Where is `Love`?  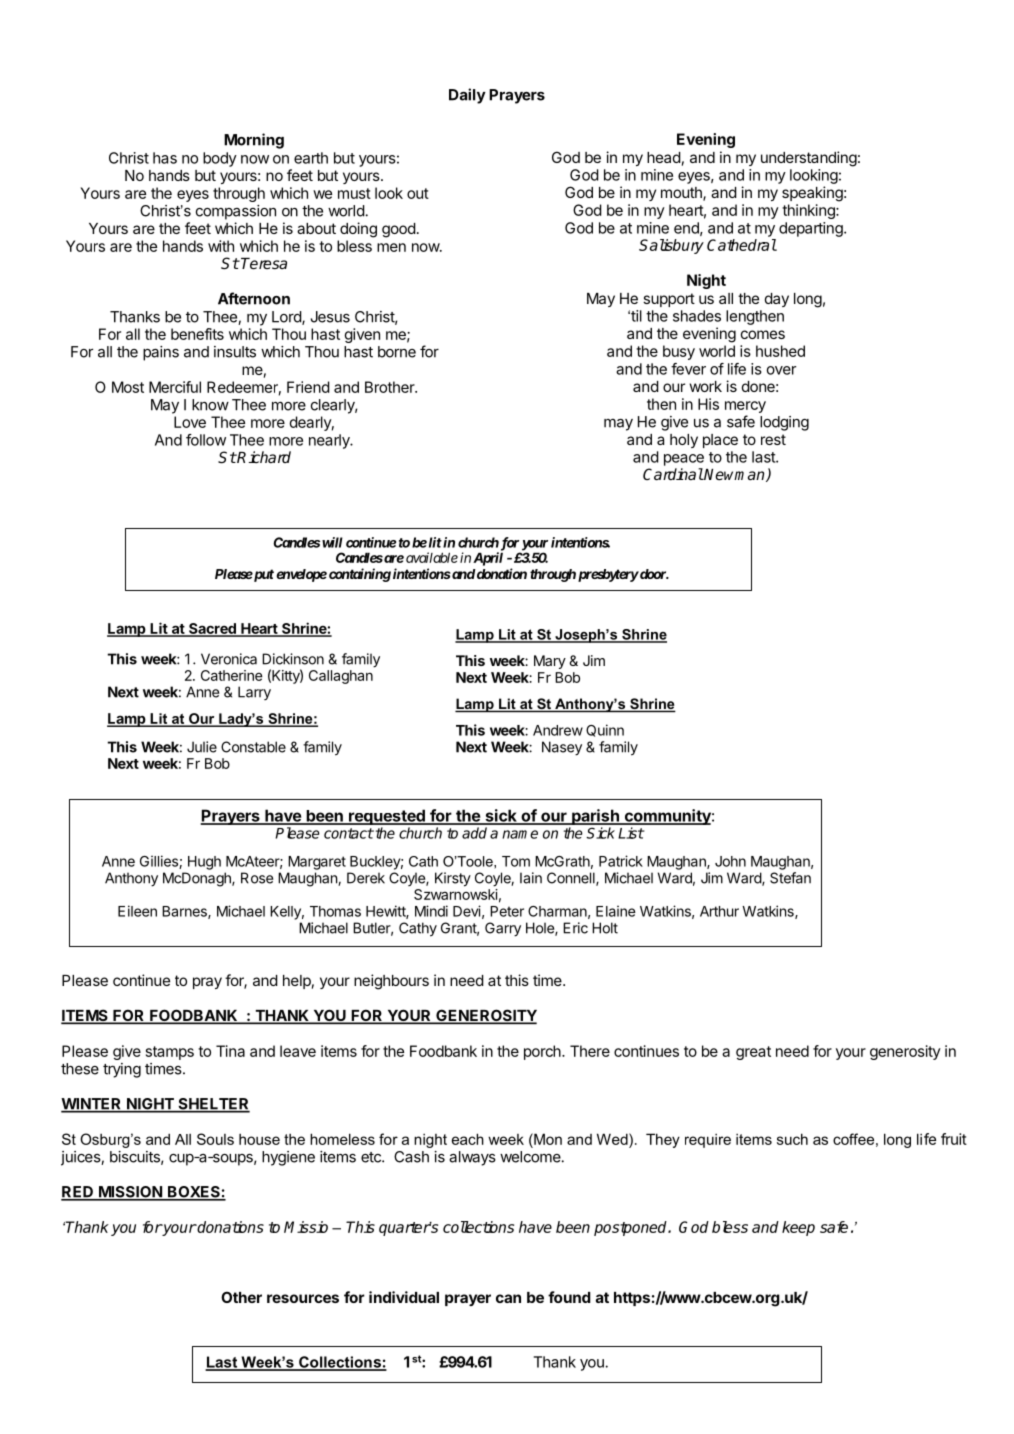
Love is located at coordinates (190, 422).
